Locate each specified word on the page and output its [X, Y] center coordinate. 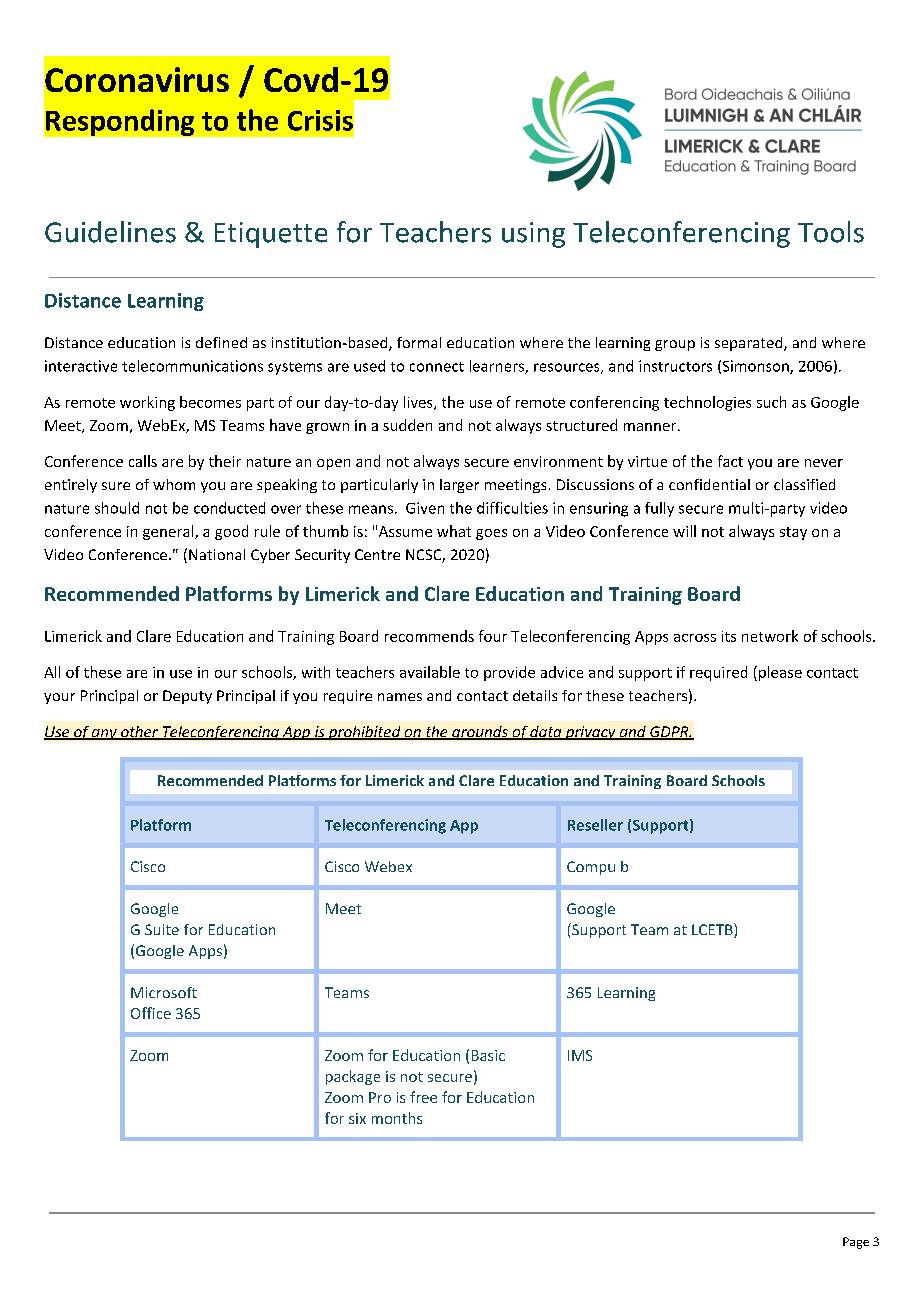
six [357, 1118]
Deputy [187, 697]
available [430, 672]
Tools [831, 232]
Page [856, 1243]
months [397, 1118]
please [780, 673]
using [533, 235]
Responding [120, 122]
